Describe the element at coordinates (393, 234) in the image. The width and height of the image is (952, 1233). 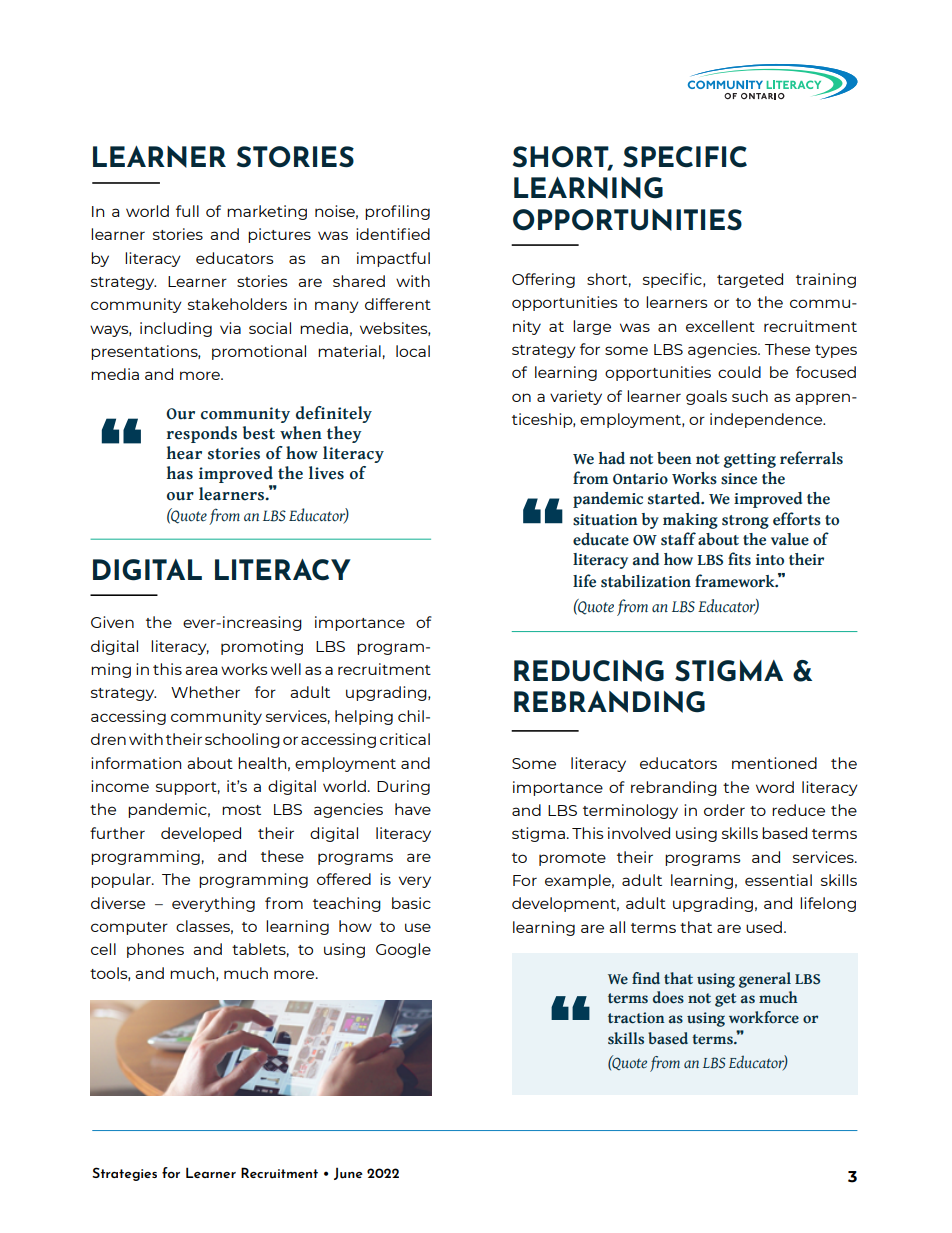
I see `identified` at that location.
